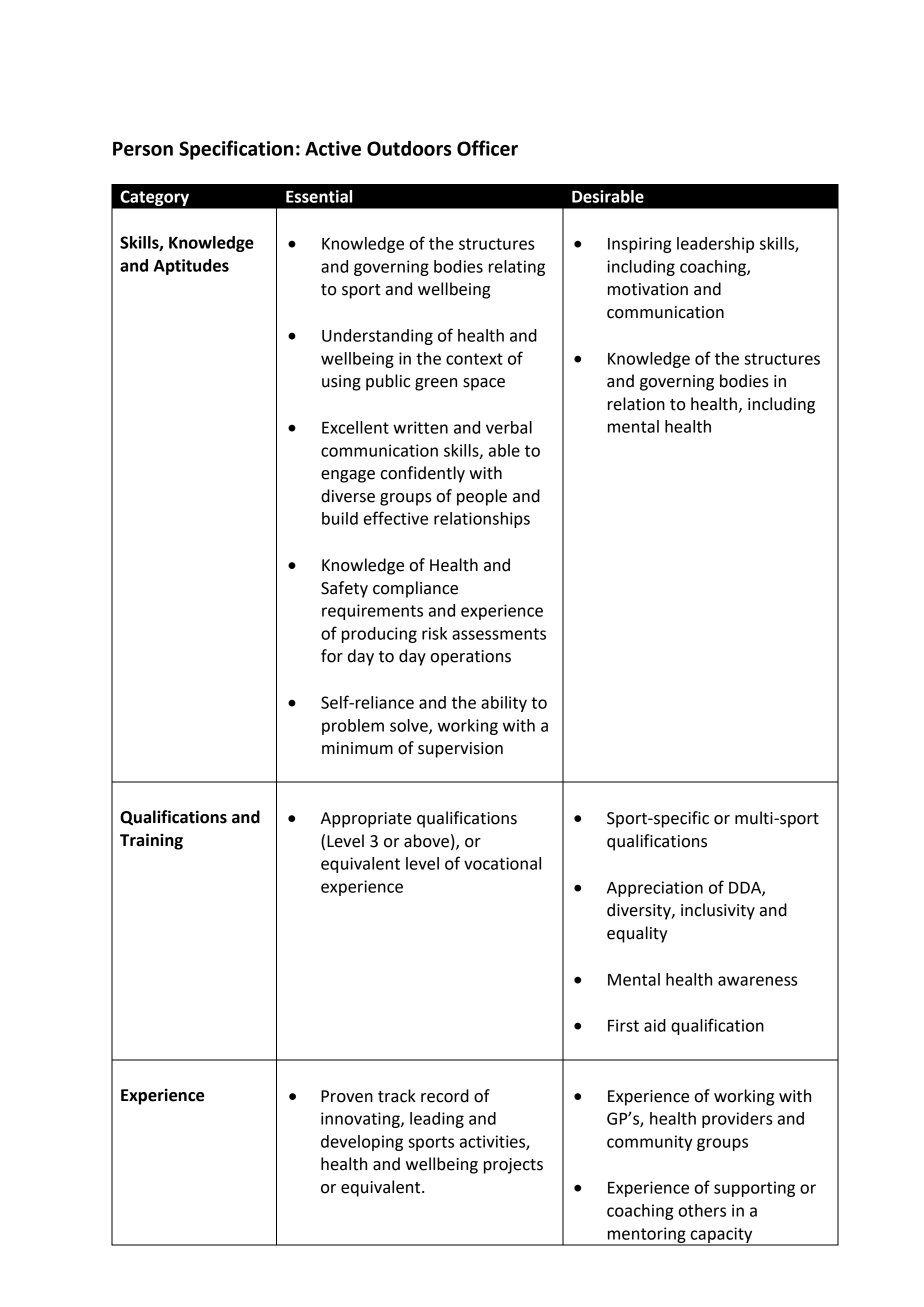 This image has height=1307, width=924. I want to click on developing, so click(362, 1143).
